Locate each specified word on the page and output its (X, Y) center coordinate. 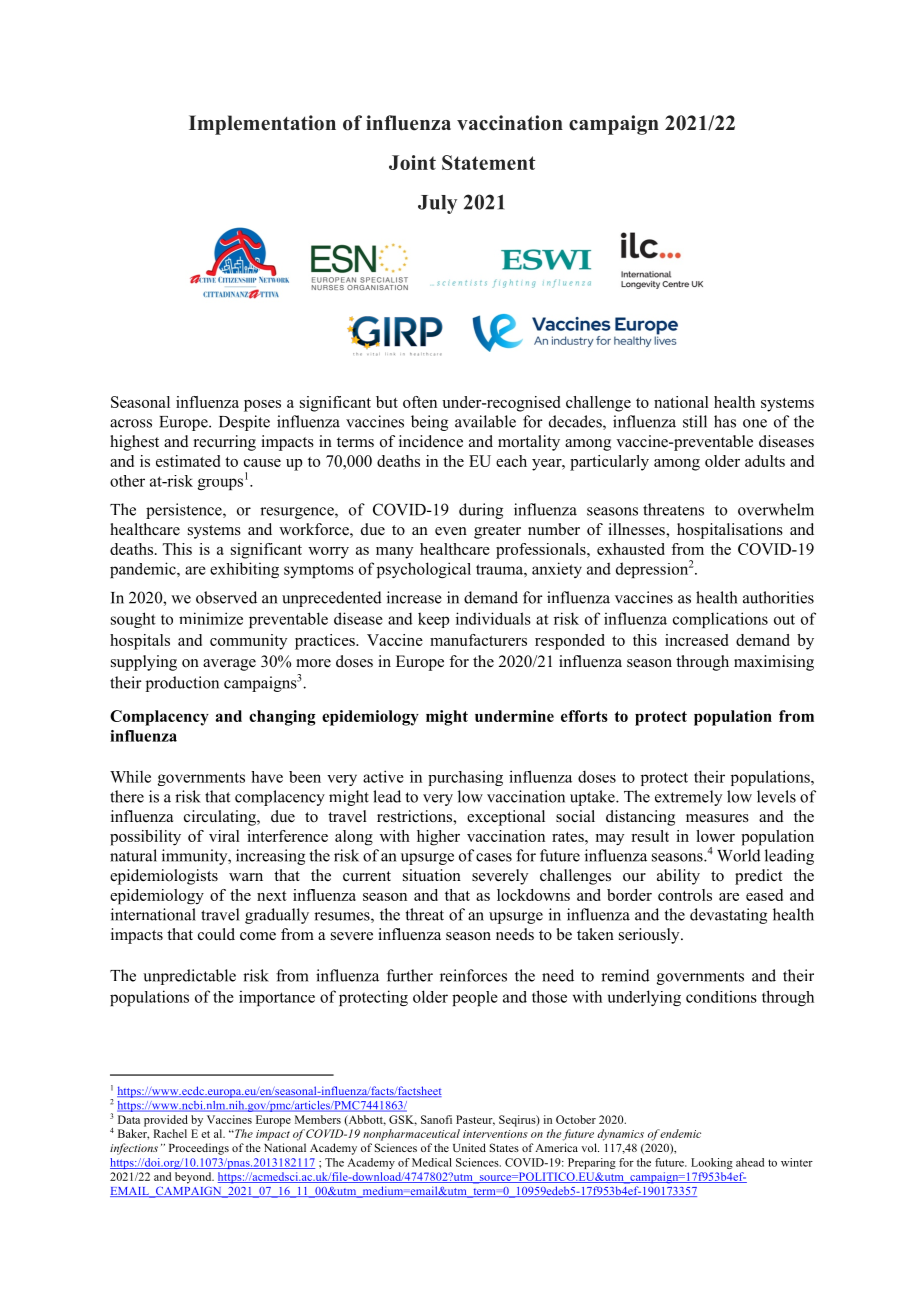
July (437, 204)
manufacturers (478, 640)
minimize (211, 618)
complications (720, 620)
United (469, 1147)
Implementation (262, 125)
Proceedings (199, 1149)
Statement (488, 162)
